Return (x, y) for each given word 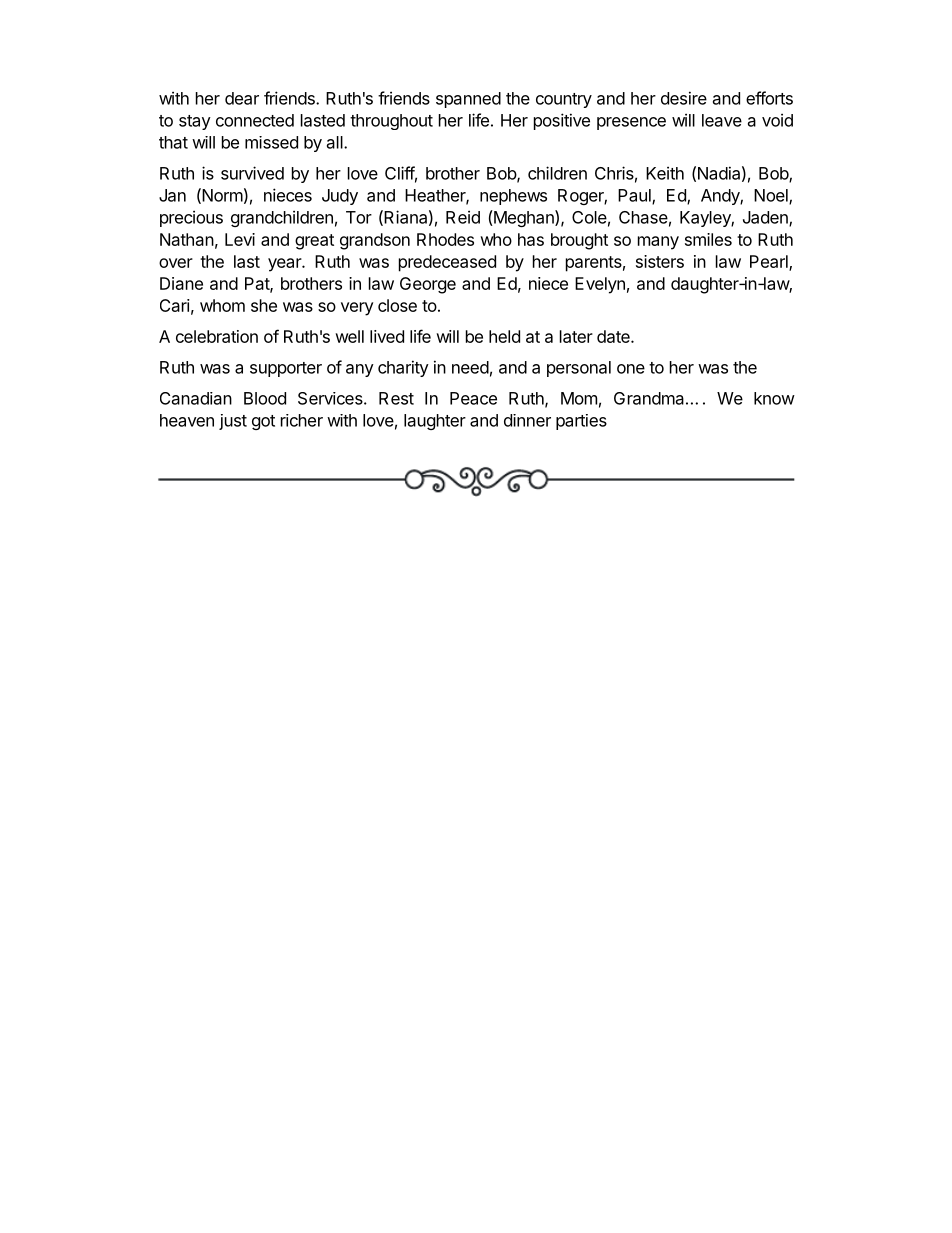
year (285, 265)
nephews (513, 197)
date (614, 336)
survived (252, 173)
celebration (217, 336)
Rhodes (445, 239)
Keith (665, 173)
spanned (468, 100)
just (233, 422)
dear (242, 98)
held (504, 336)
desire (684, 98)
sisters (660, 261)
